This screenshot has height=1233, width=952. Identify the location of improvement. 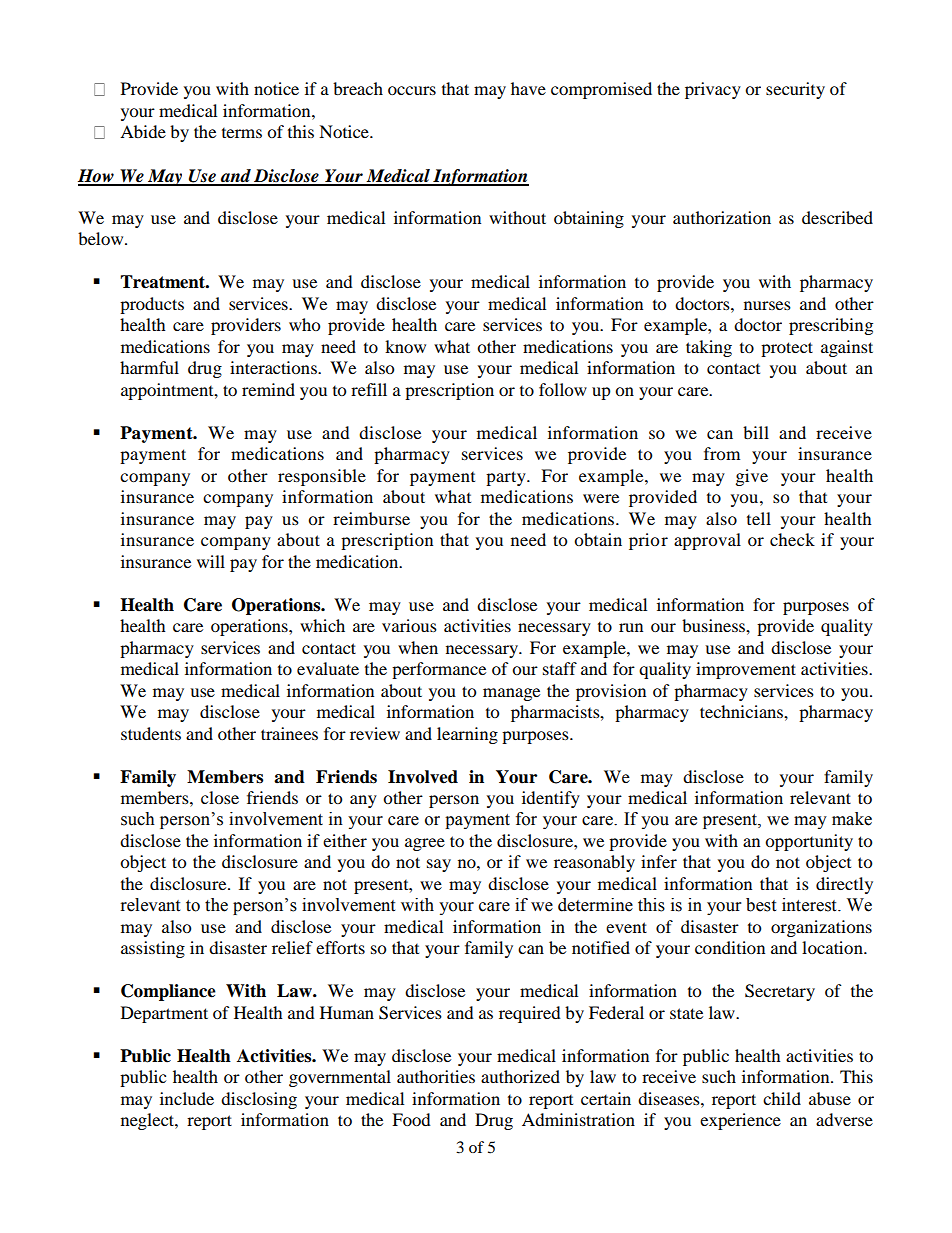
(746, 670).
